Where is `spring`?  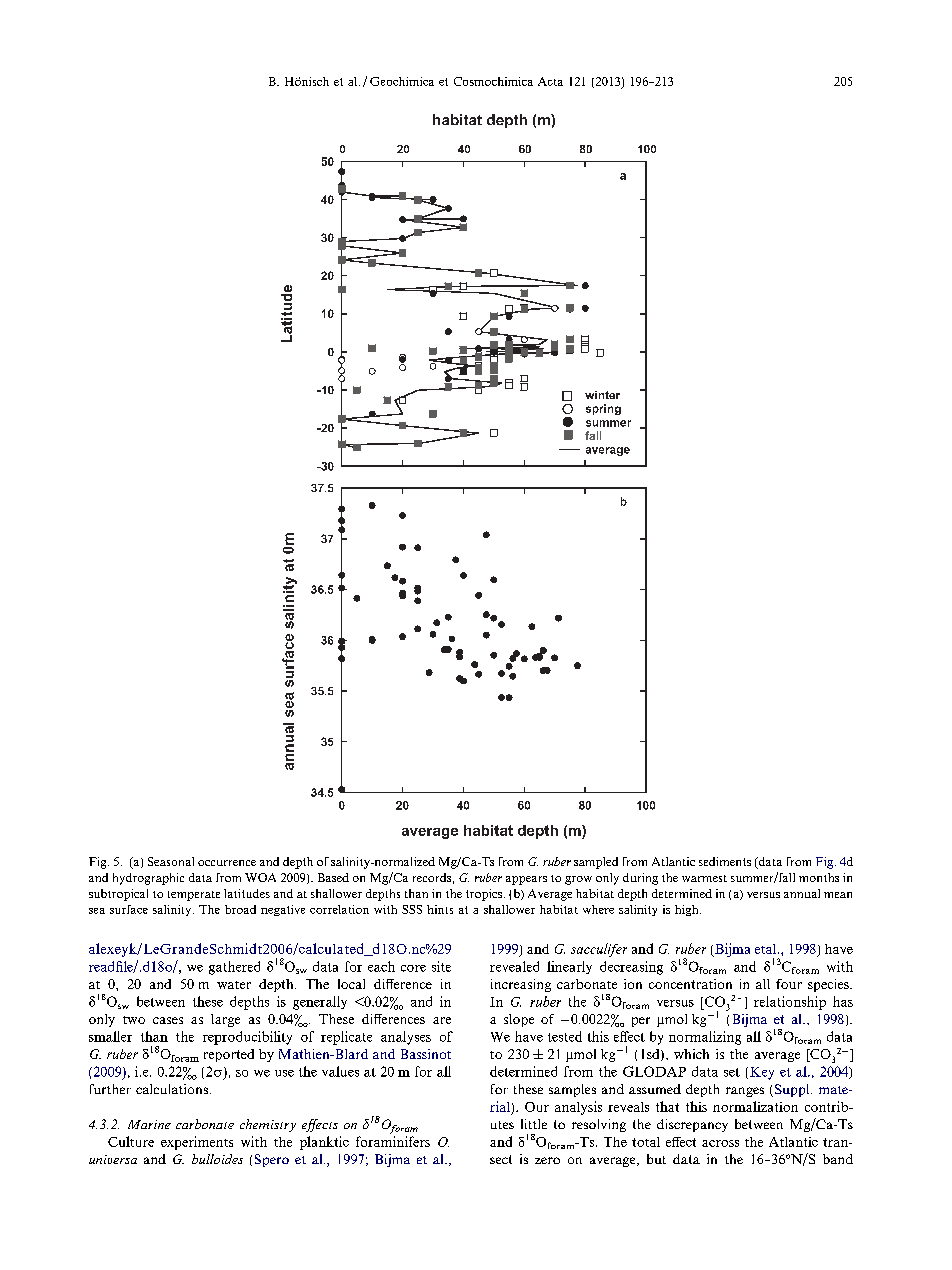
spring is located at coordinates (603, 409).
